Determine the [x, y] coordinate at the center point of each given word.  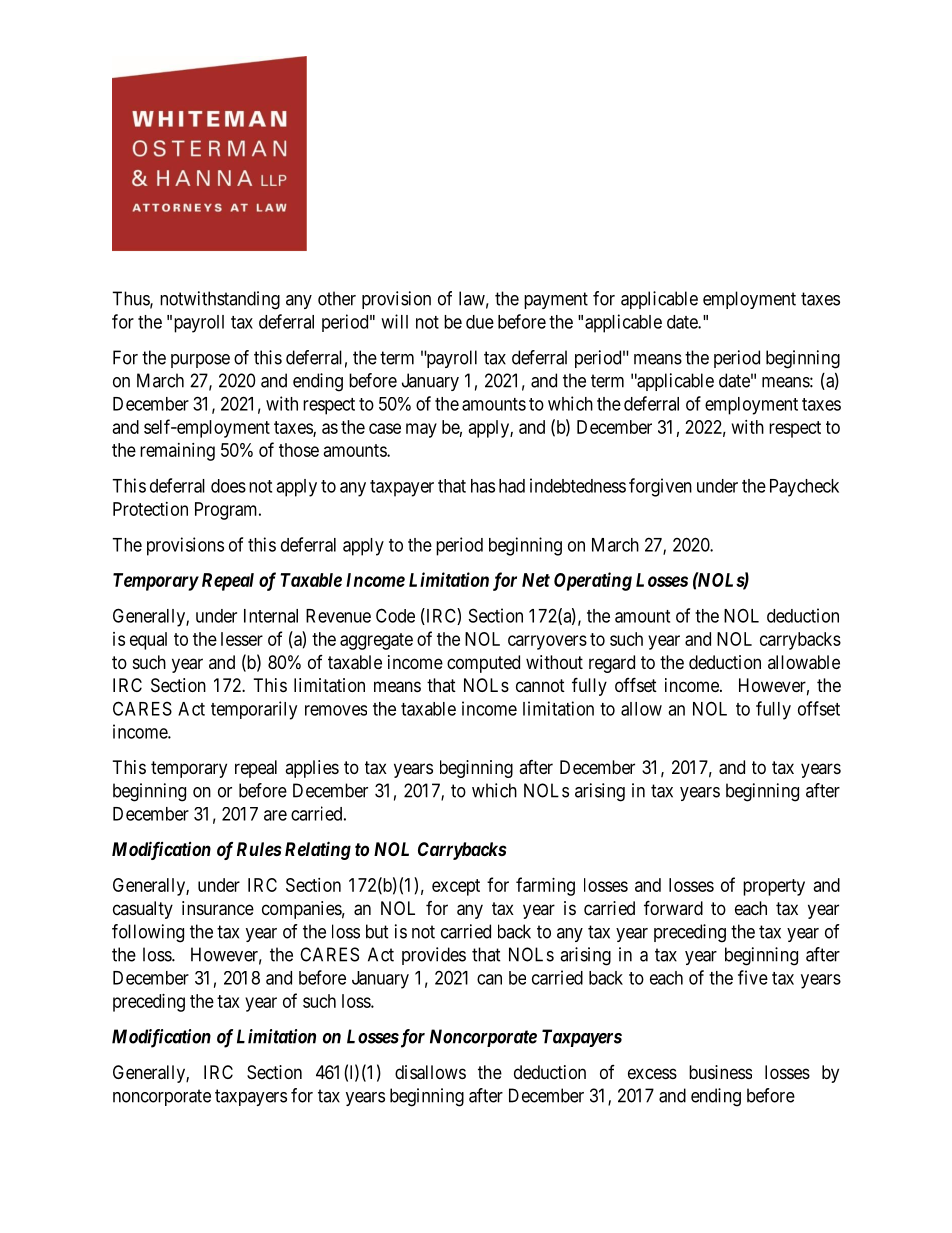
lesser [242, 639]
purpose [200, 361]
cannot [540, 685]
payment [556, 300]
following [148, 933]
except [456, 887]
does [228, 486]
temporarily [254, 710]
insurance [218, 908]
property [774, 887]
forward [673, 907]
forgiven [660, 487]
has [483, 486]
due [480, 322]
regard [612, 664]
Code [395, 615]
